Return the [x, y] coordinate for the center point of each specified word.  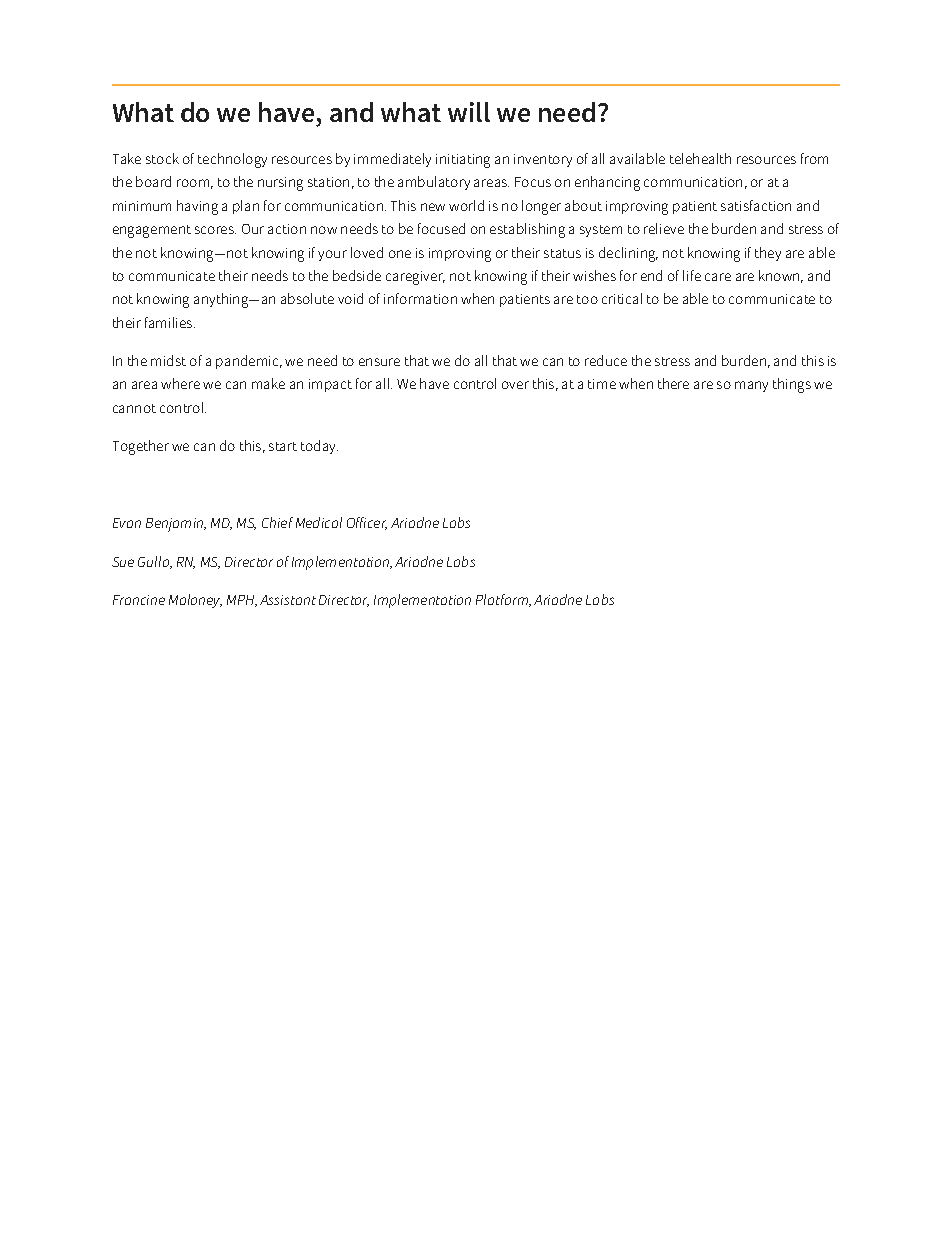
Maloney [195, 601]
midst [168, 360]
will [469, 112]
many [751, 386]
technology [232, 160]
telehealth [700, 158]
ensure [379, 362]
